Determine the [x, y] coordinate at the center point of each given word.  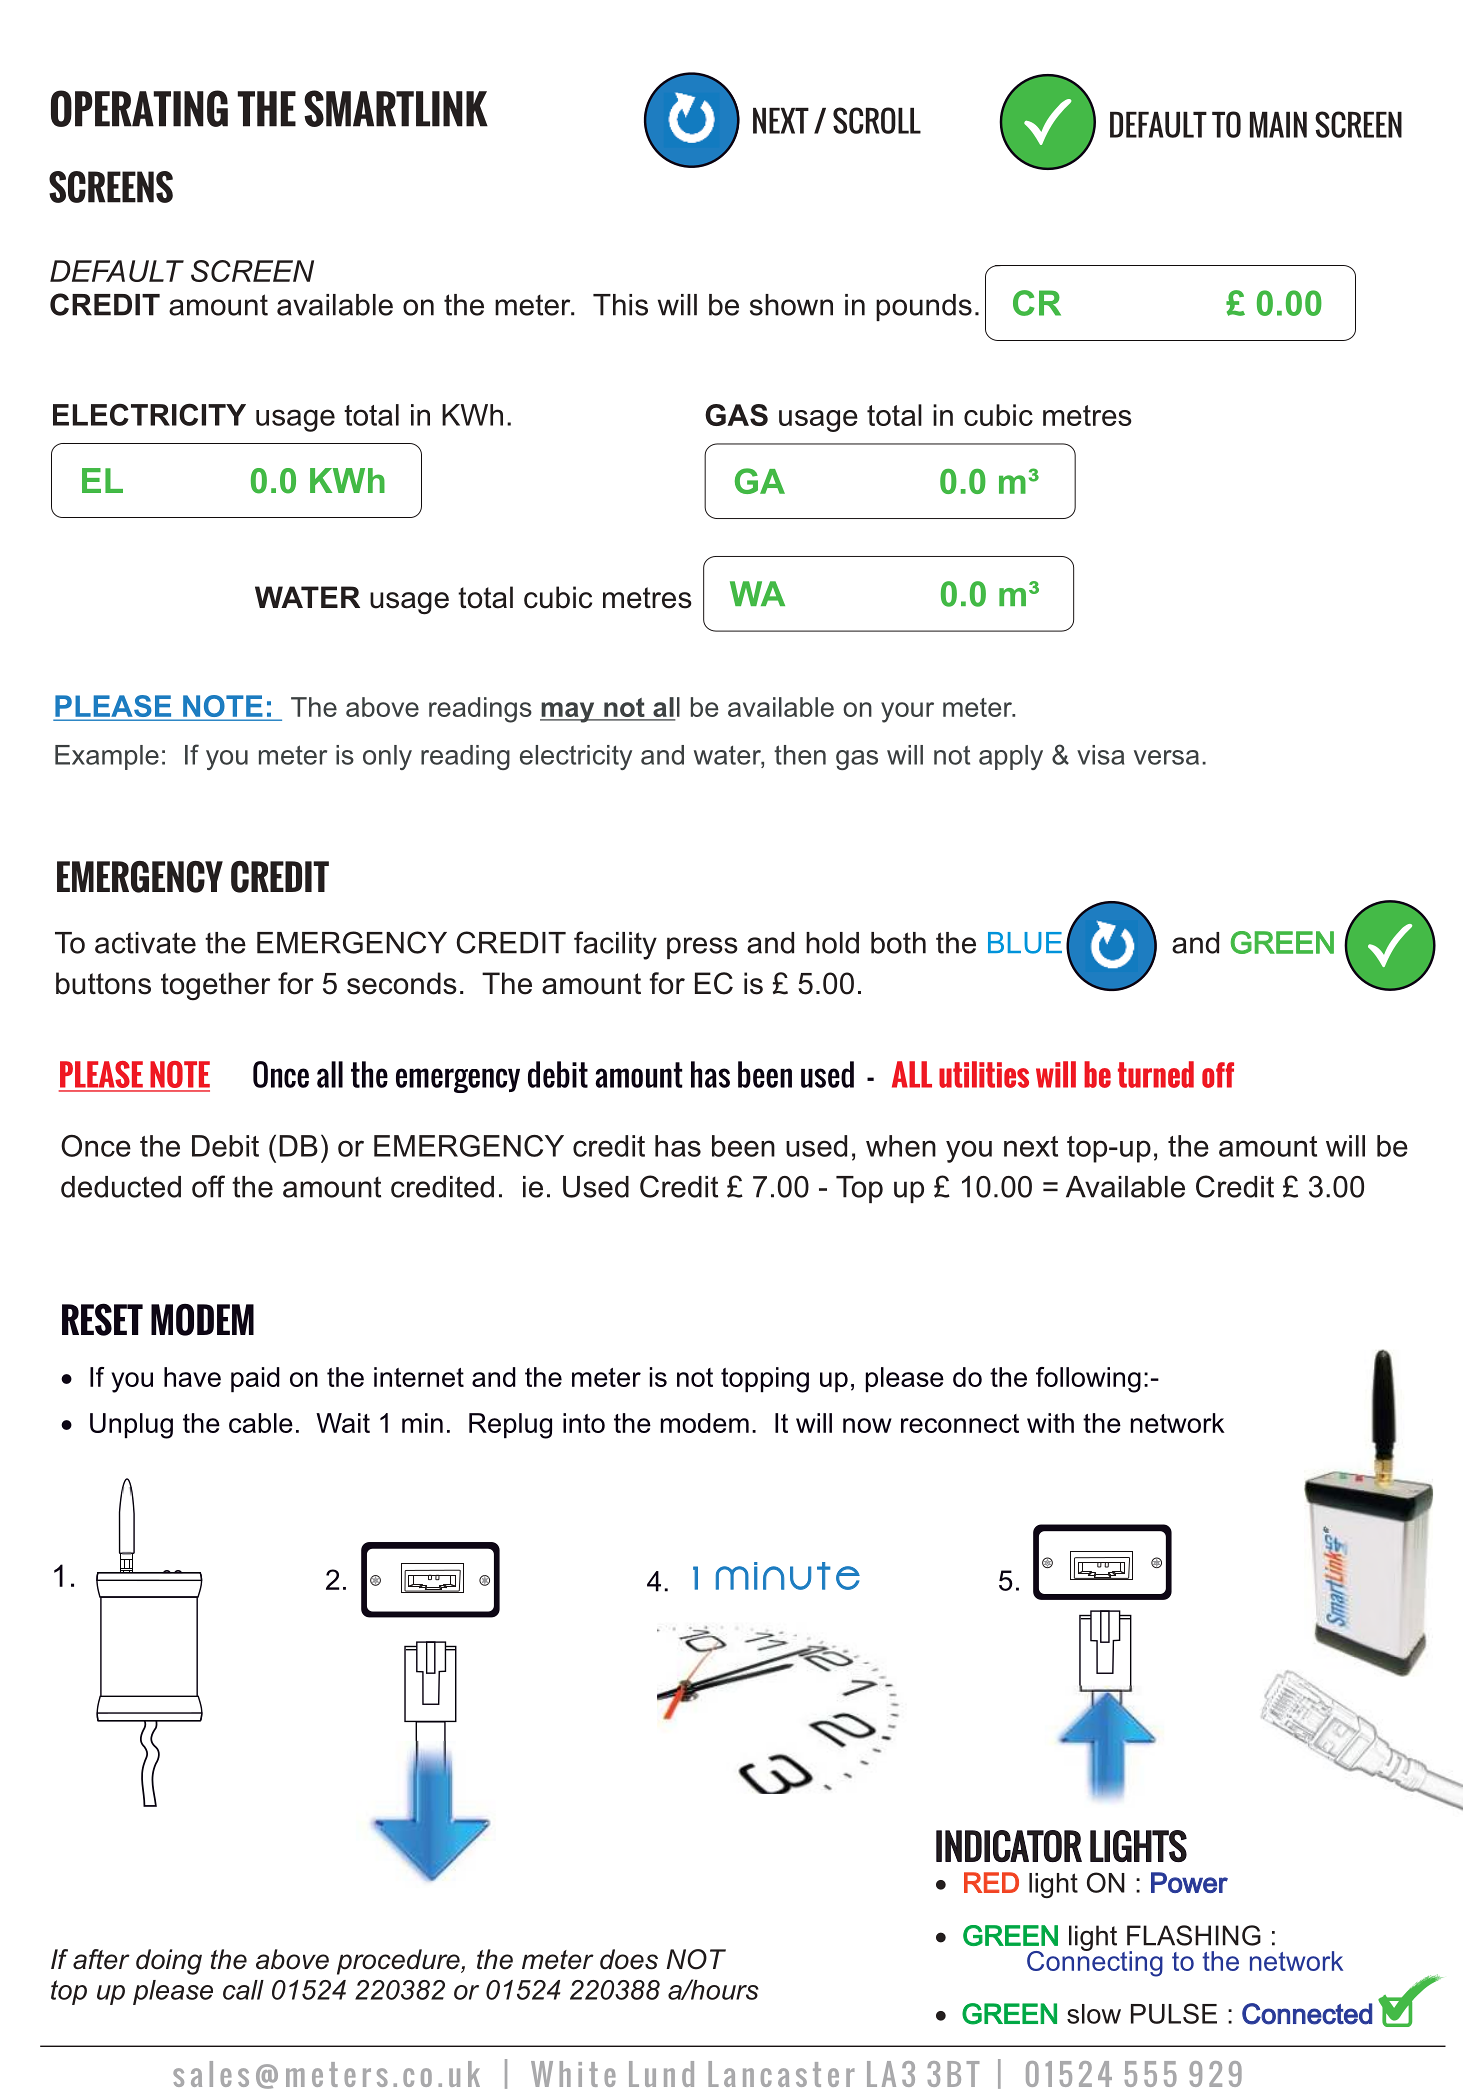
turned [1156, 1074]
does [629, 1959]
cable [261, 1423]
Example [107, 757]
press [702, 948]
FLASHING [1194, 1935]
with [1050, 1423]
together [215, 986]
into [584, 1423]
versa [1166, 757]
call [243, 1990]
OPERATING [139, 108]
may [568, 712]
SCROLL [877, 120]
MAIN [1278, 125]
